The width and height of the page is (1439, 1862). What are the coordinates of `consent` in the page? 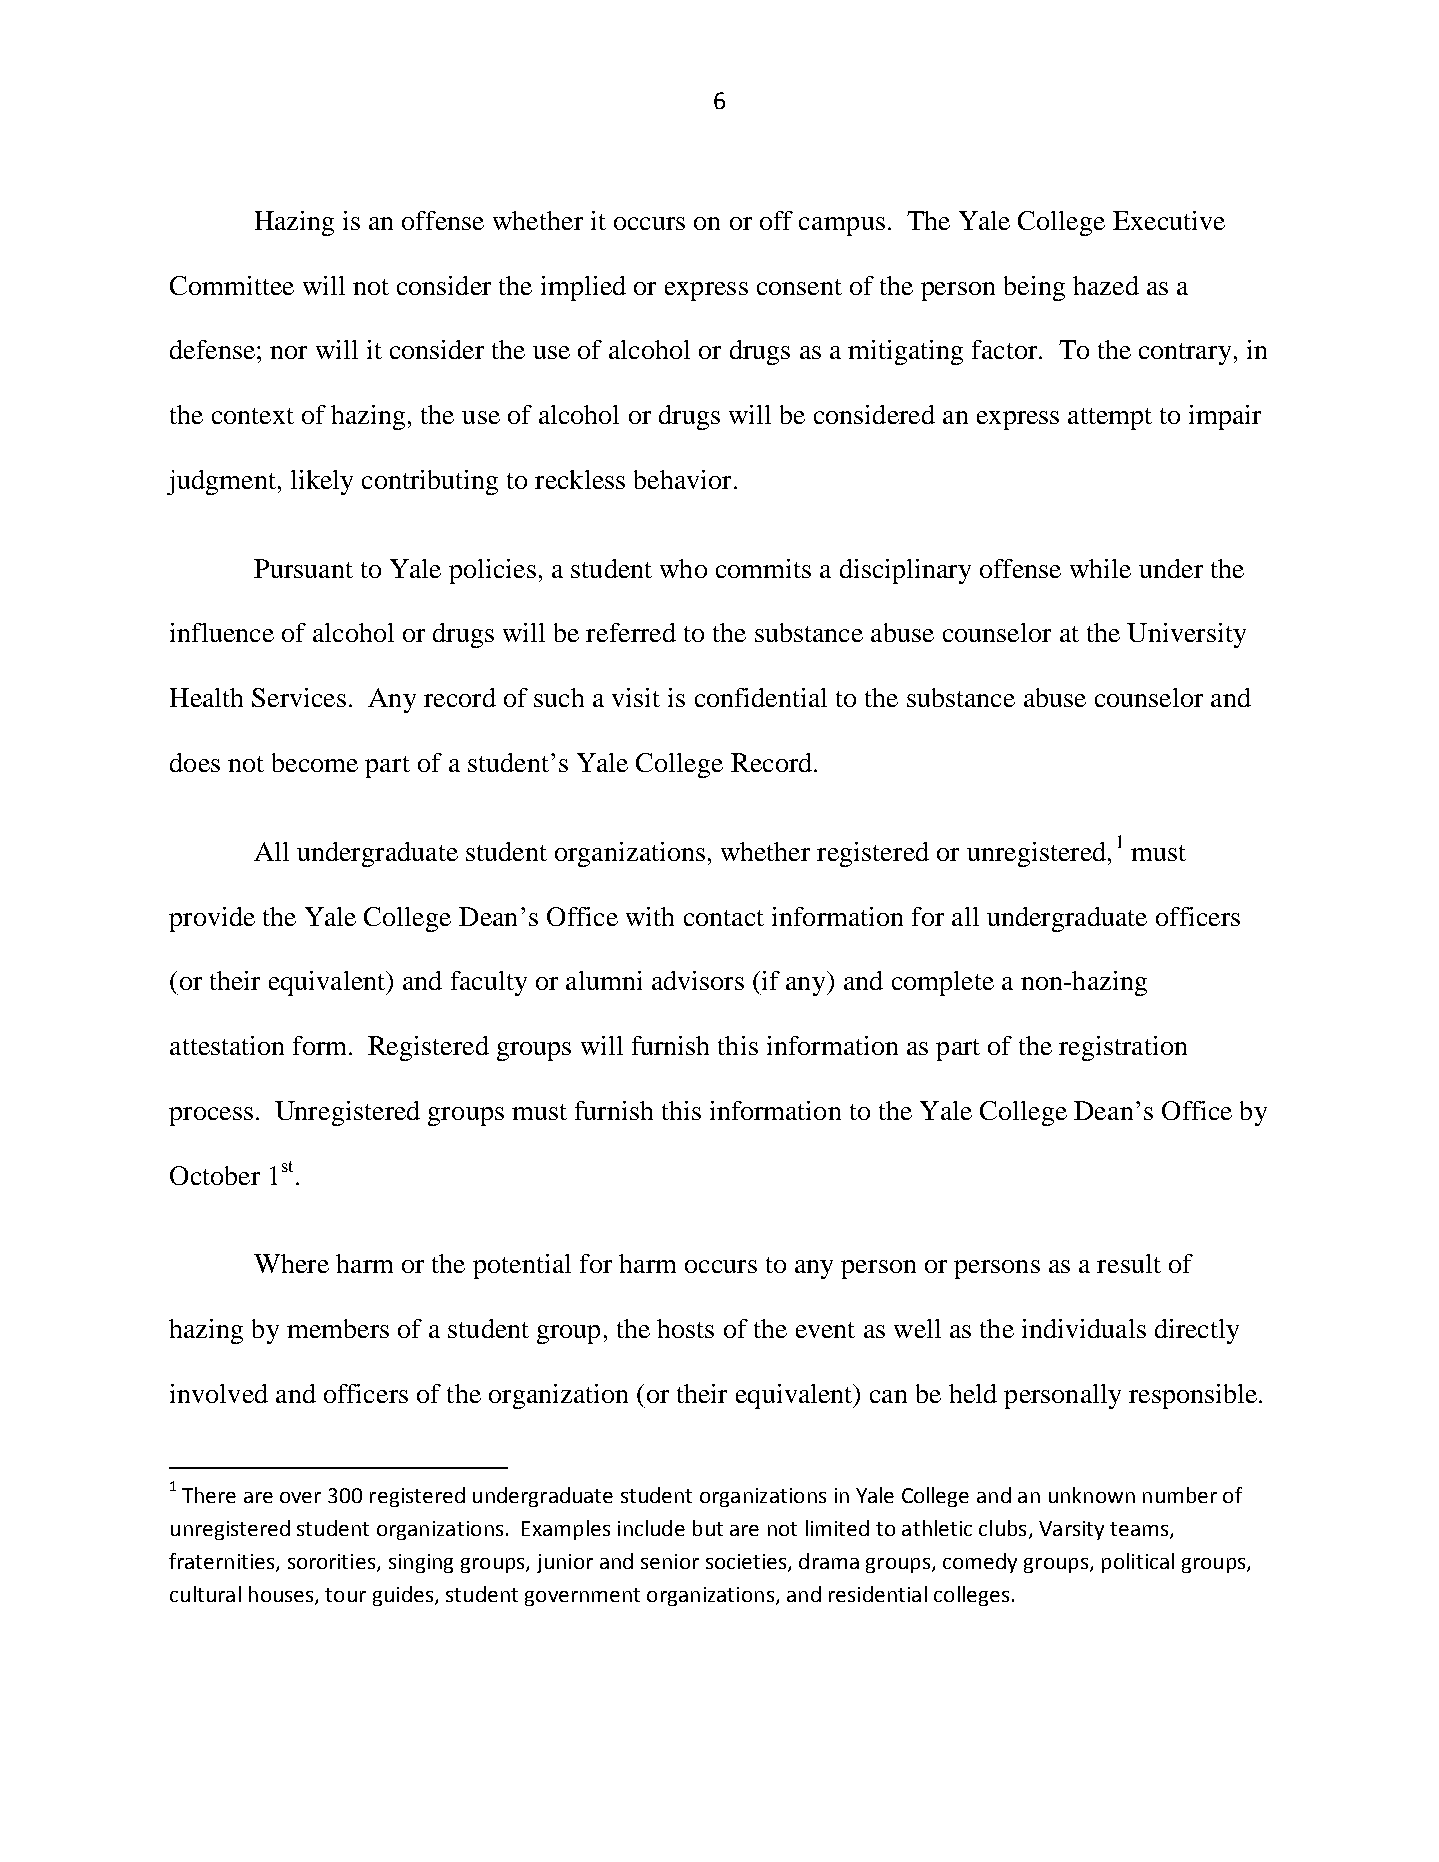 It's located at (799, 287).
